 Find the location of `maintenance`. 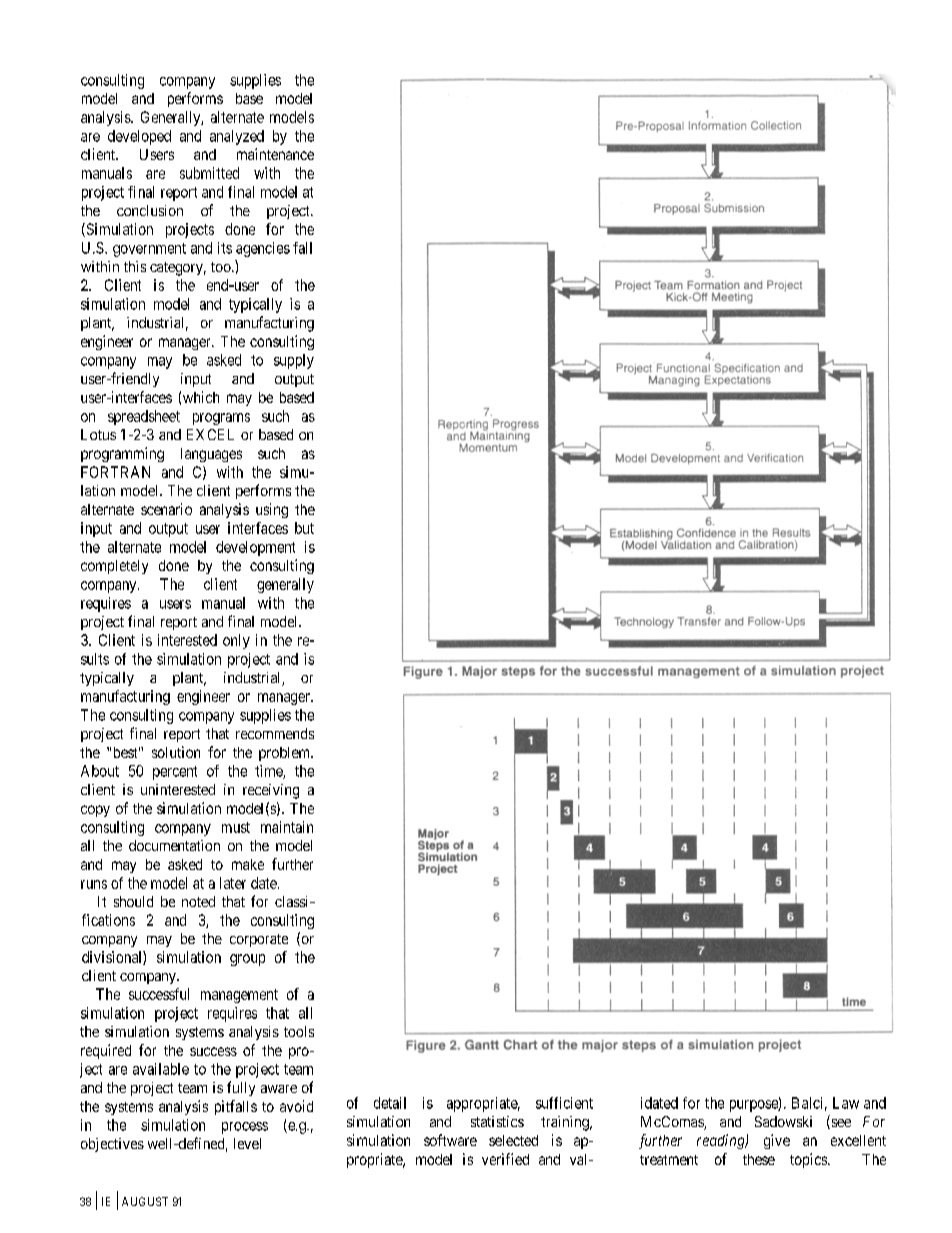

maintenance is located at coordinates (275, 154).
